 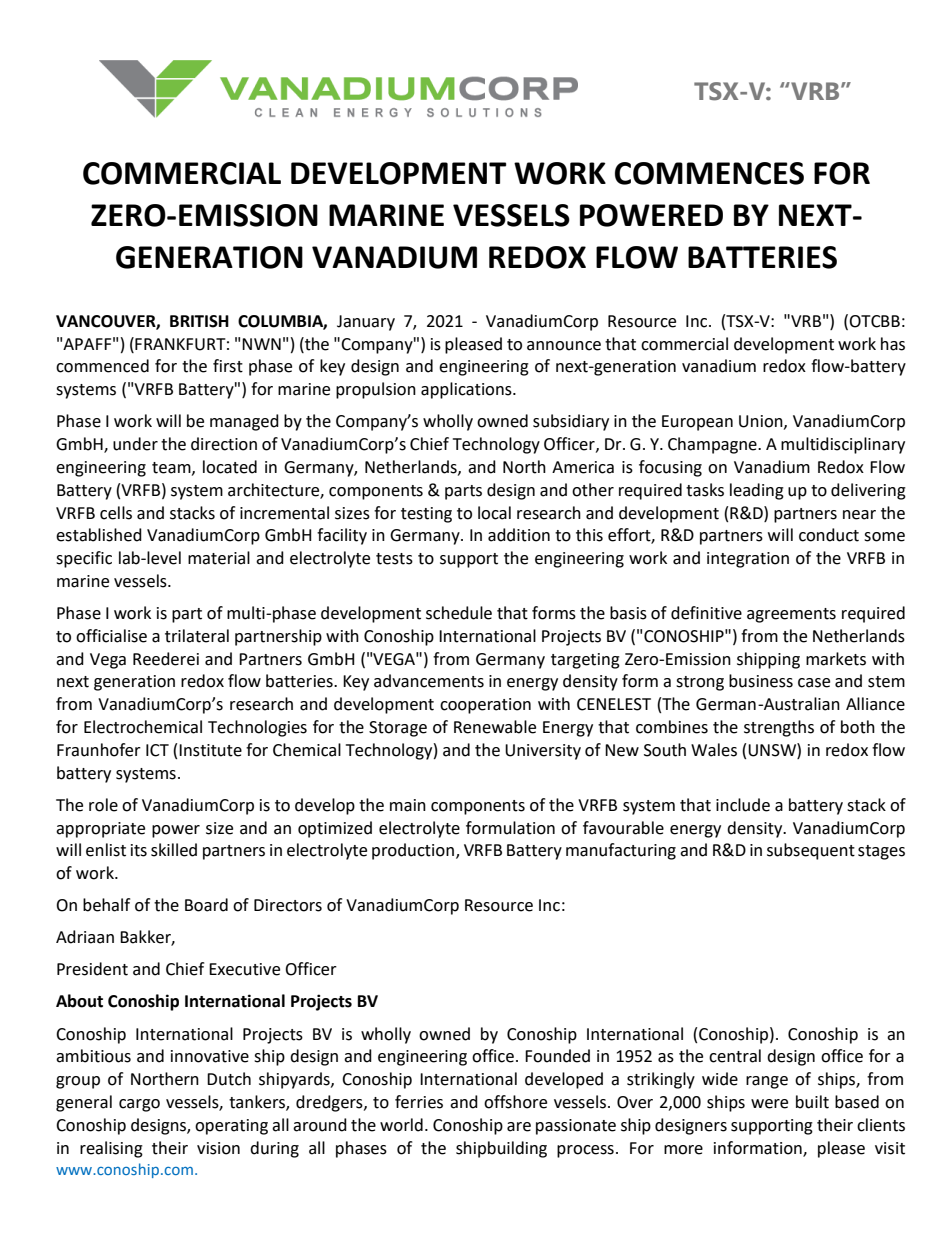 I want to click on under, so click(x=135, y=444).
